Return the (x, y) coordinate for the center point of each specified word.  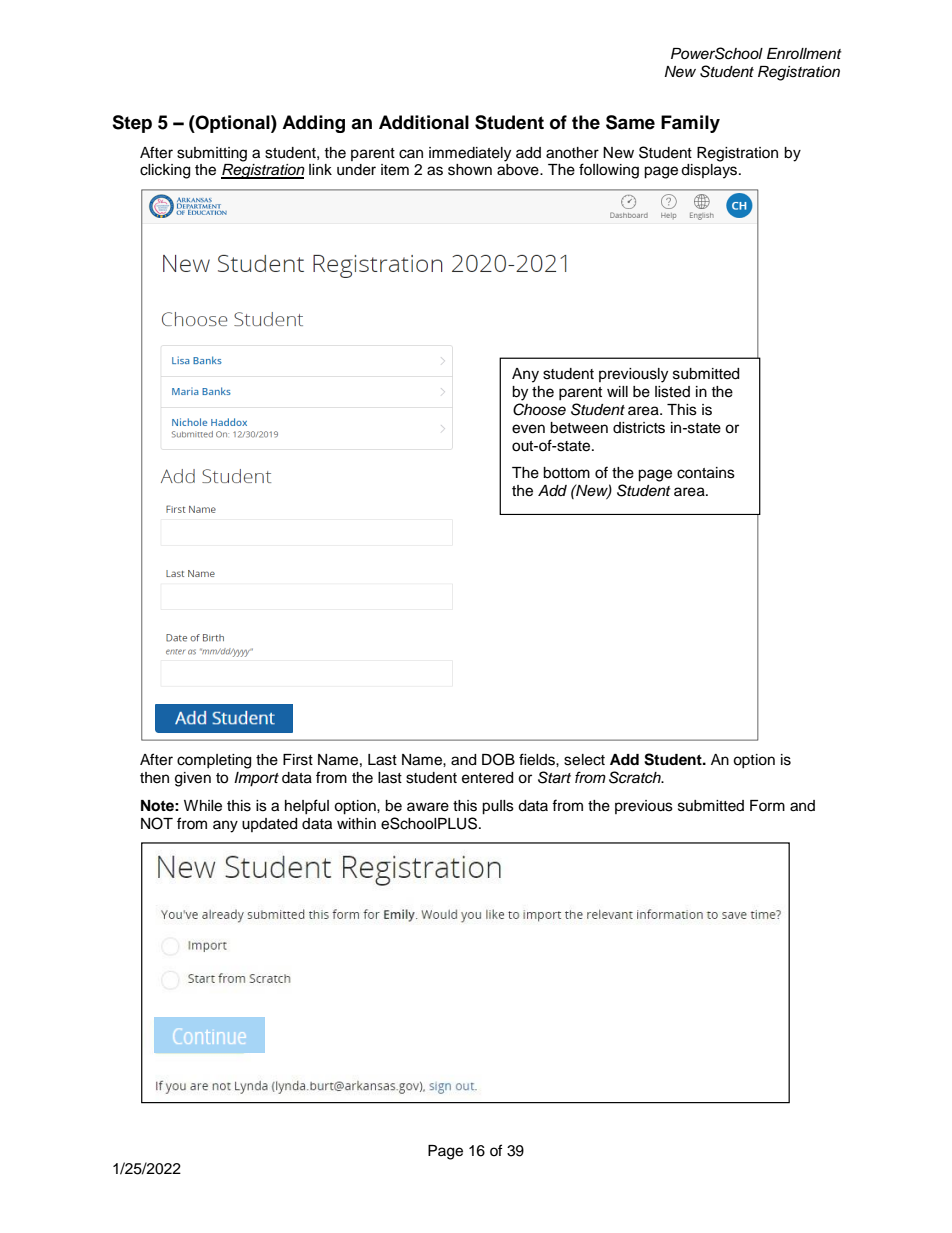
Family (690, 124)
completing (214, 761)
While (203, 806)
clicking (165, 171)
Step (132, 124)
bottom (566, 473)
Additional (424, 122)
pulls (498, 807)
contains (706, 473)
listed (672, 392)
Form (767, 805)
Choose (539, 409)
